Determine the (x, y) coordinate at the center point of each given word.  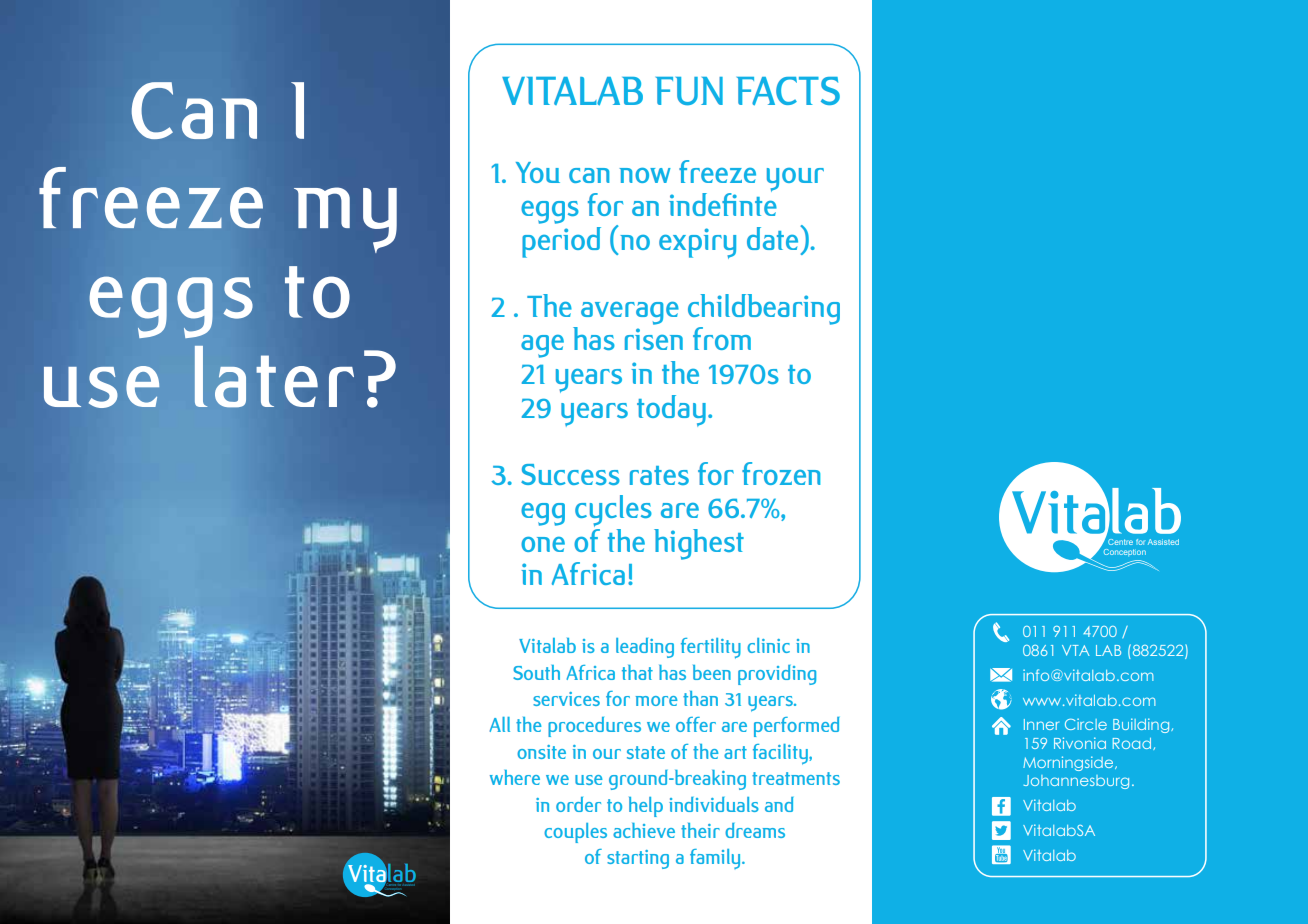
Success (570, 474)
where (515, 777)
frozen (781, 473)
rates (659, 475)
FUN (689, 91)
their (700, 830)
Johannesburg (1076, 782)
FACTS (788, 91)
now (645, 175)
